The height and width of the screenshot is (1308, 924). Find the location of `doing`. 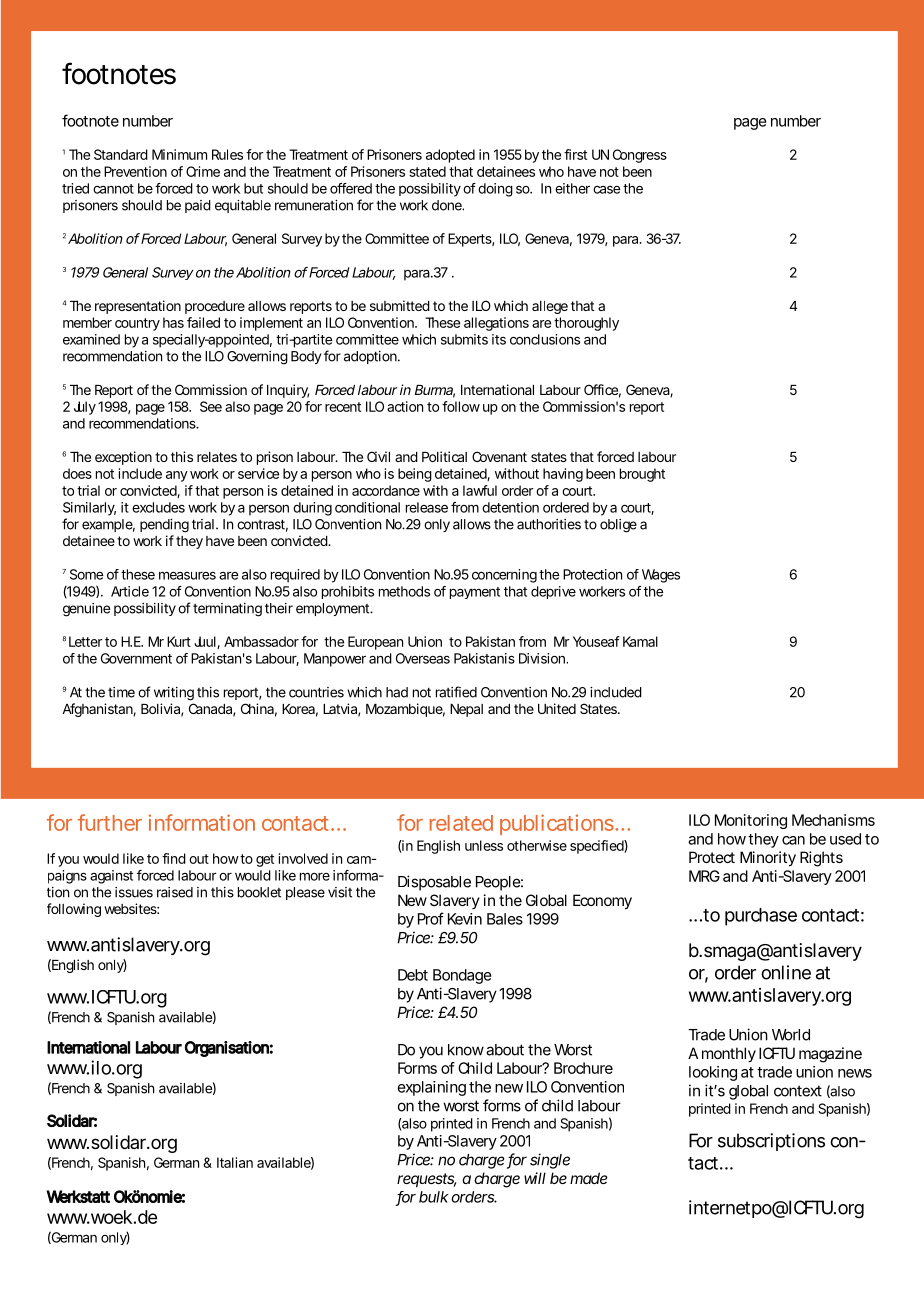

doing is located at coordinates (495, 190).
